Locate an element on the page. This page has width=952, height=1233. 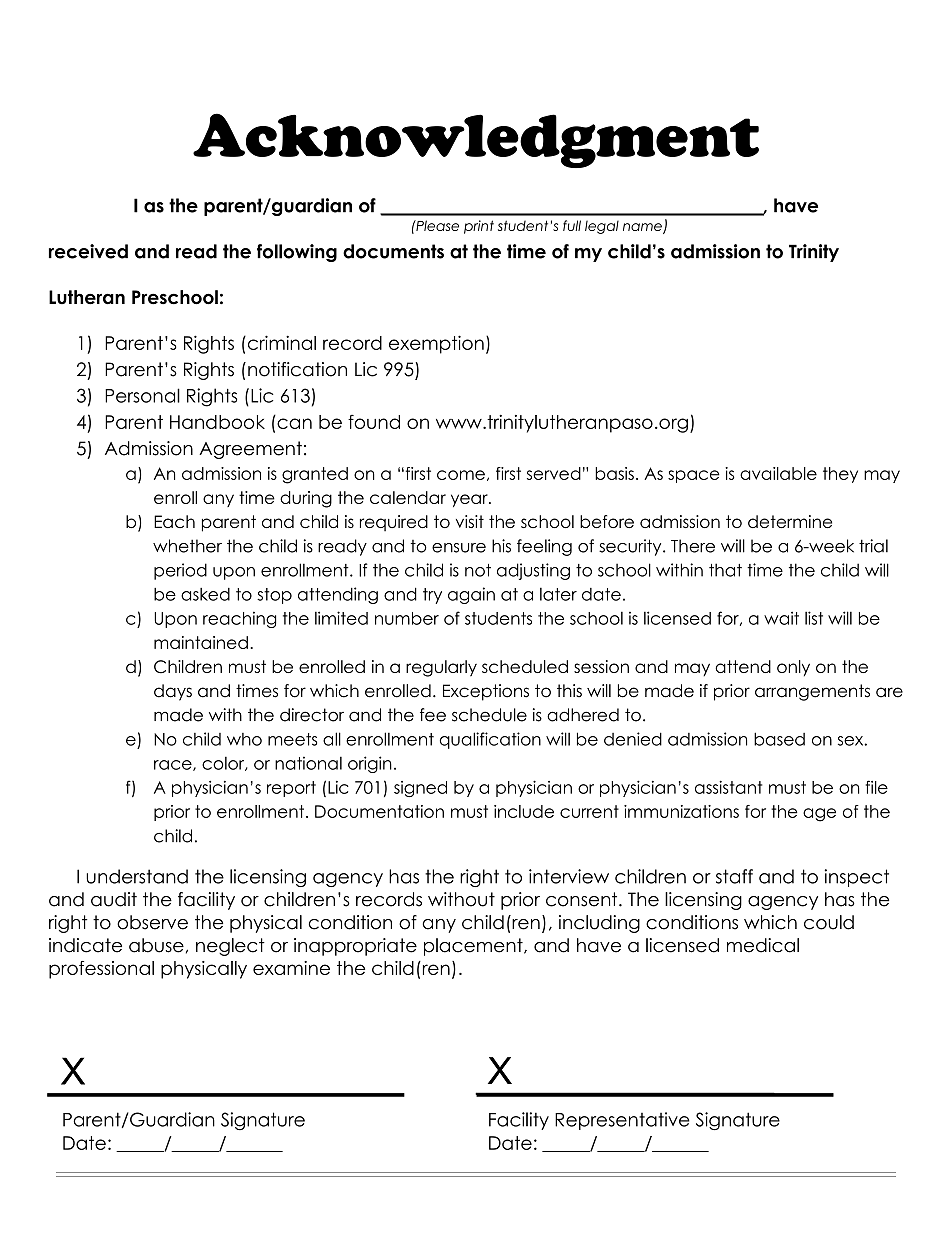
professional is located at coordinates (101, 970).
